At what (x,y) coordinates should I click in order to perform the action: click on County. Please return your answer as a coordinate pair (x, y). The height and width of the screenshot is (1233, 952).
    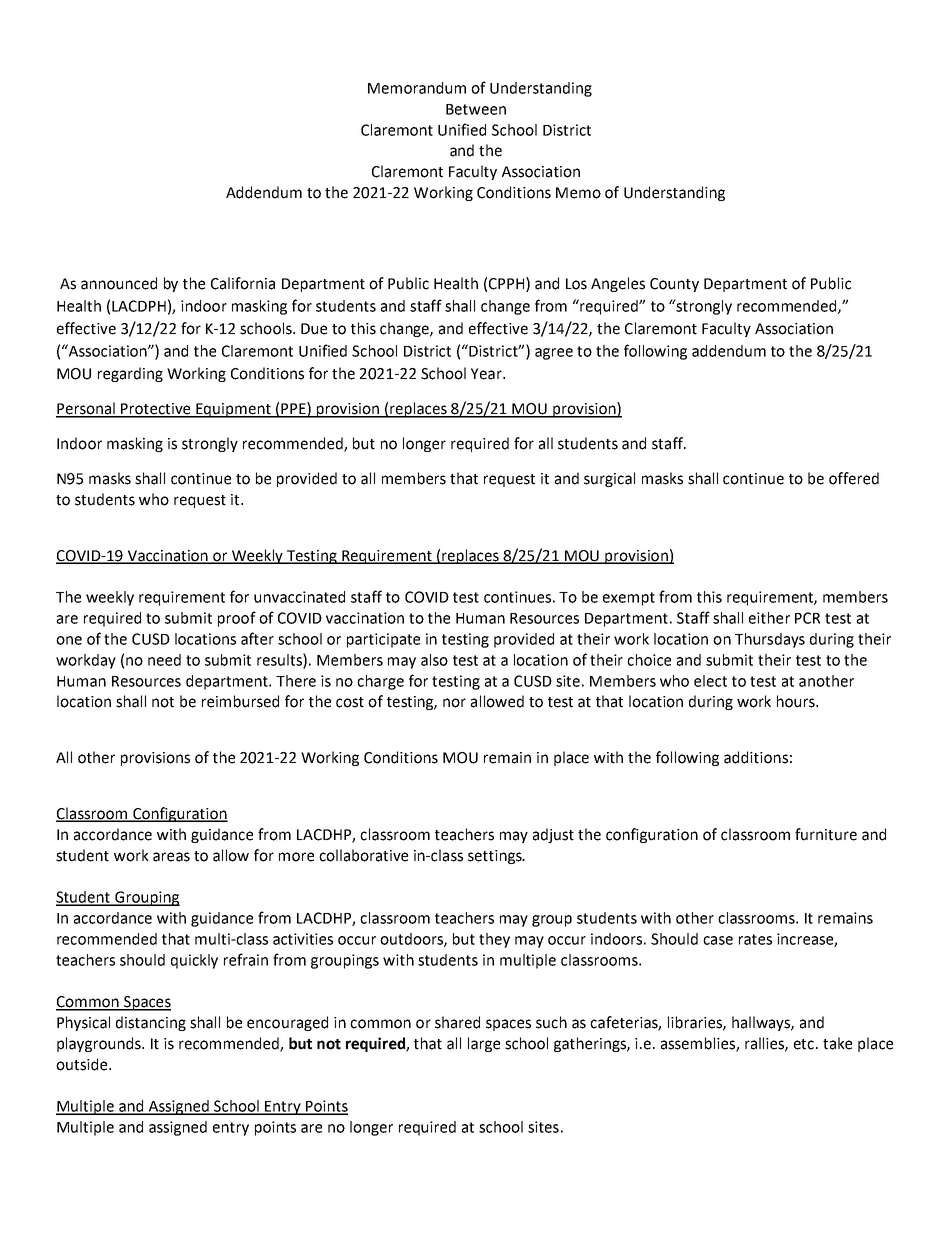
    Looking at the image, I should click on (674, 285).
